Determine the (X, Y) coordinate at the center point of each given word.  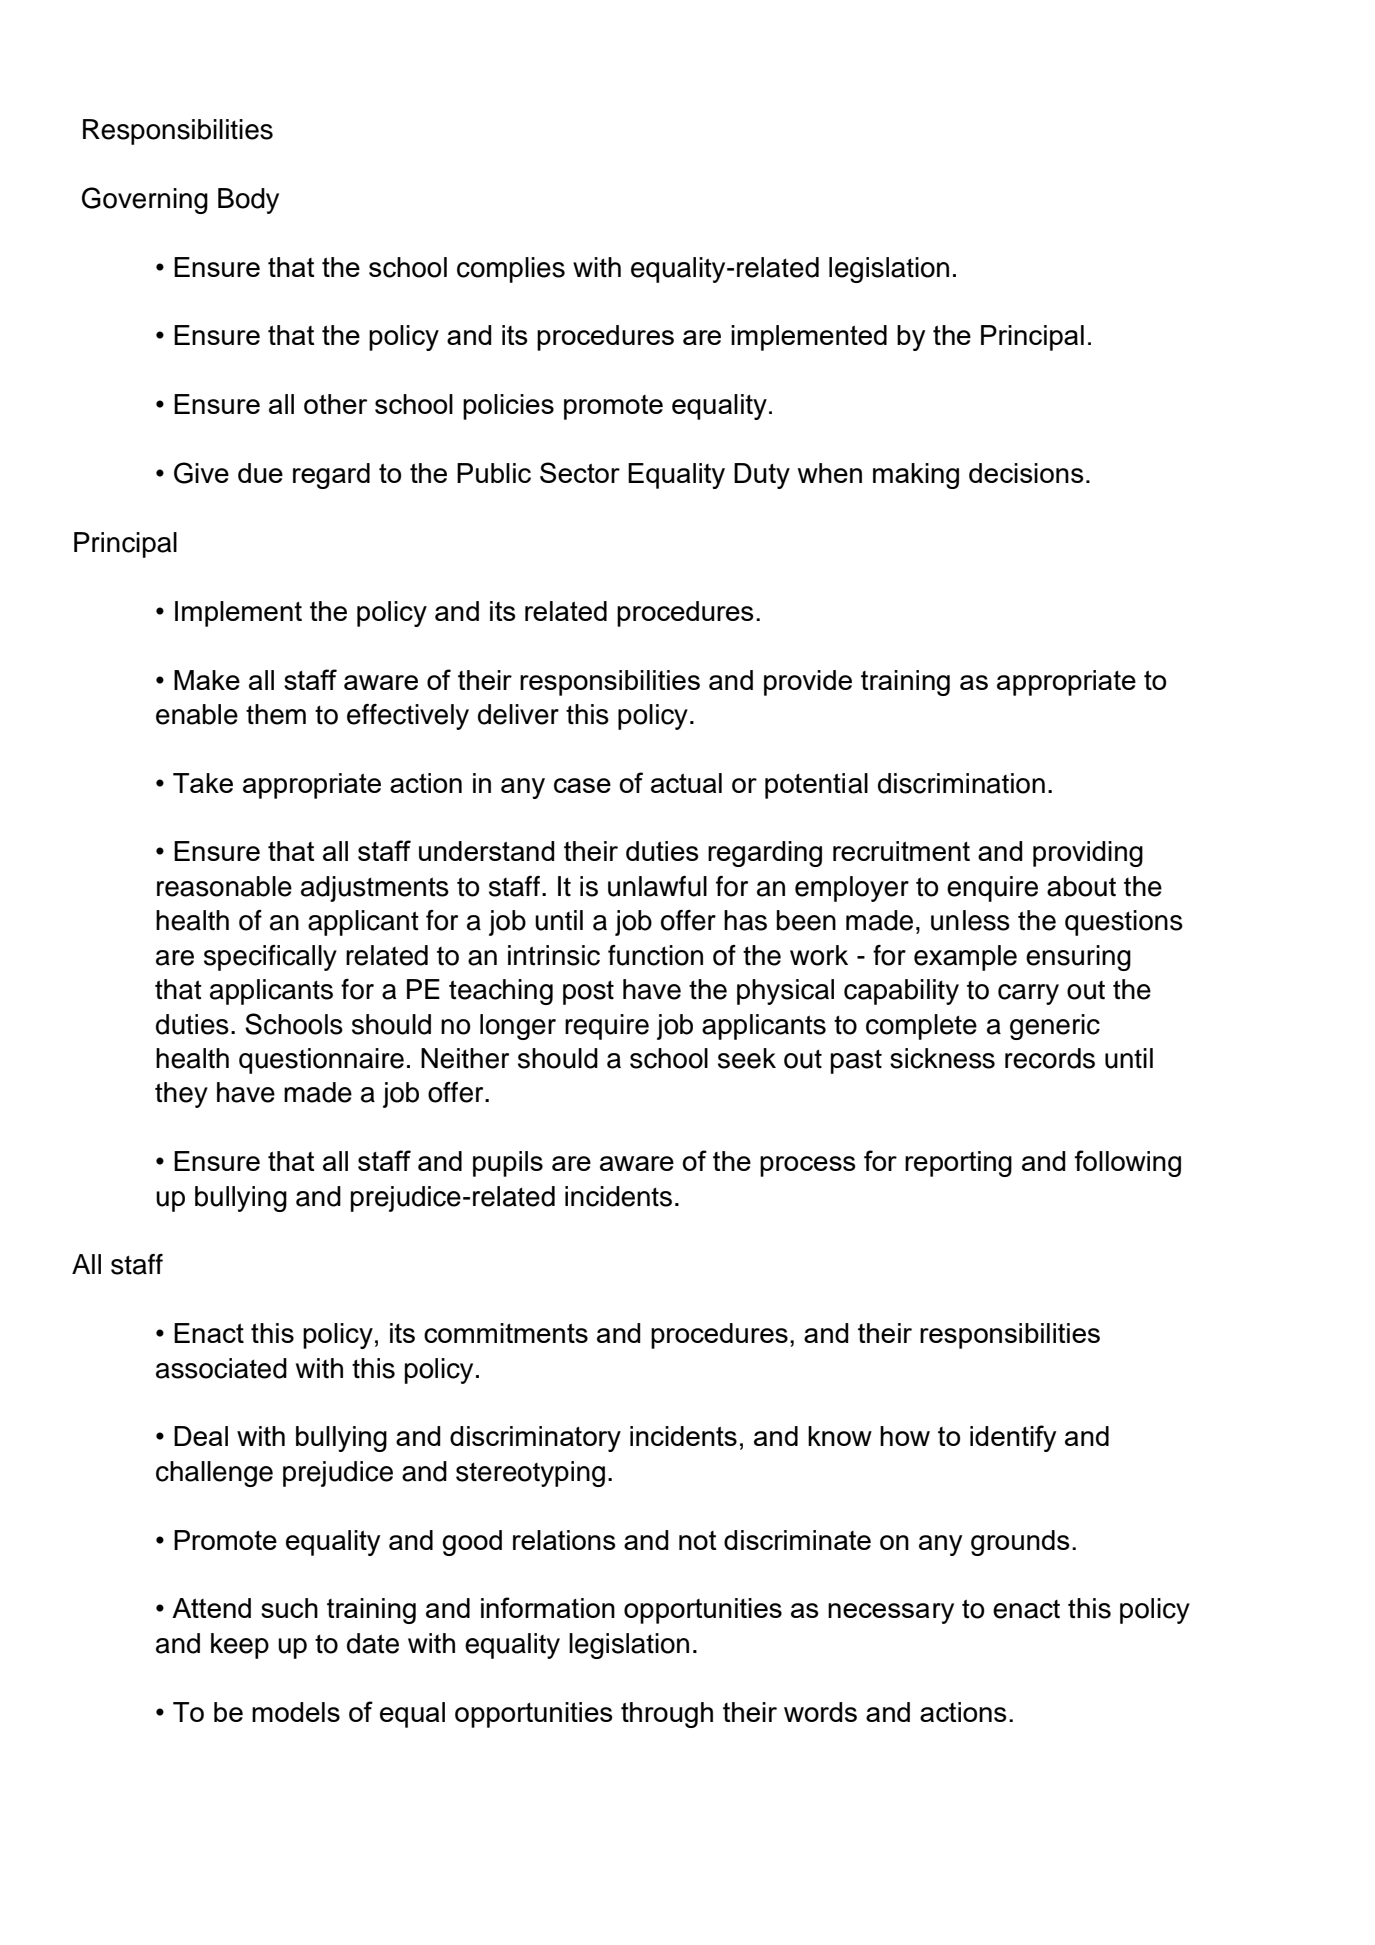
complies (511, 270)
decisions (1026, 473)
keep (240, 1646)
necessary (891, 1613)
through (667, 1715)
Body (248, 201)
